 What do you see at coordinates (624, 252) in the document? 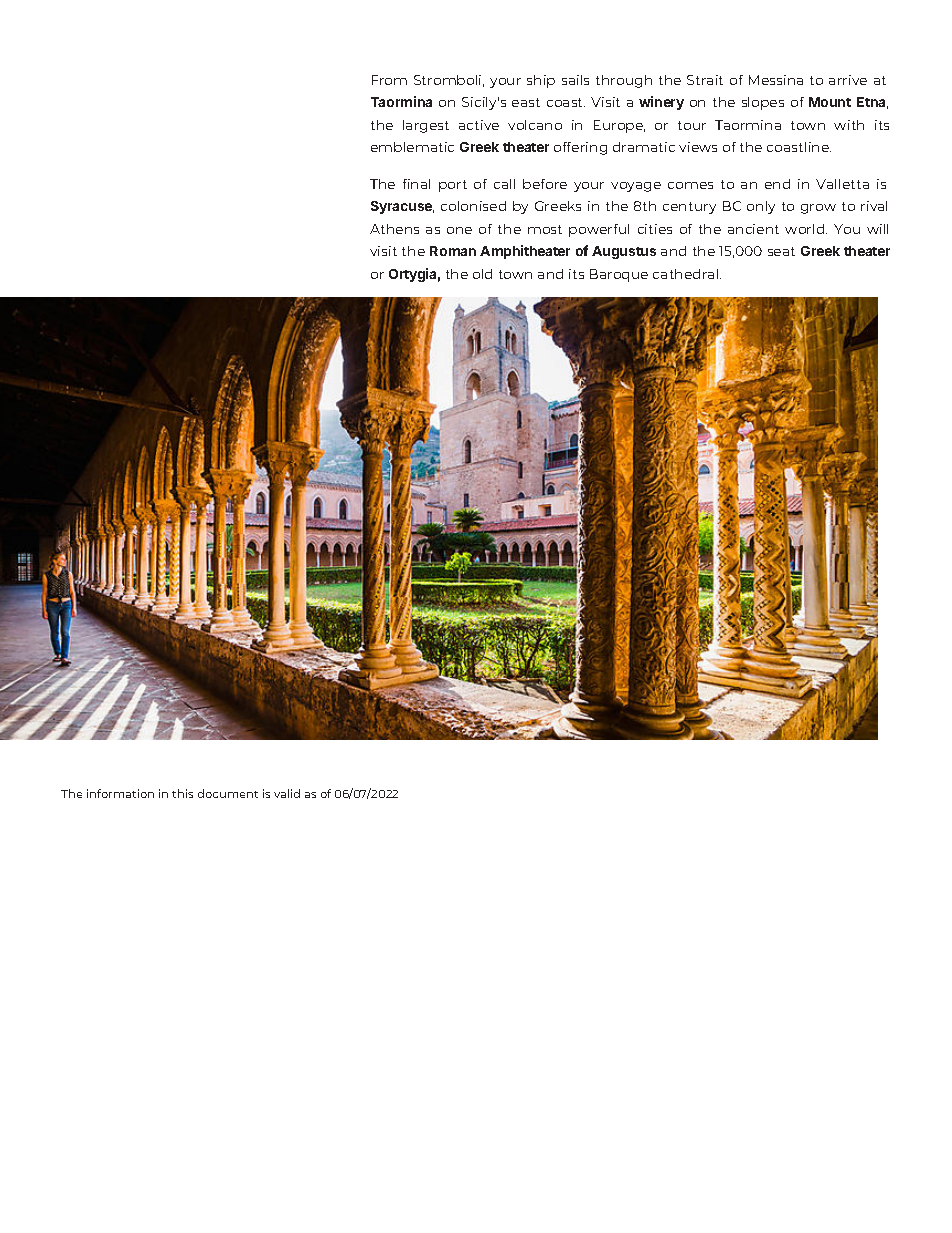
I see `Augustus` at bounding box center [624, 252].
